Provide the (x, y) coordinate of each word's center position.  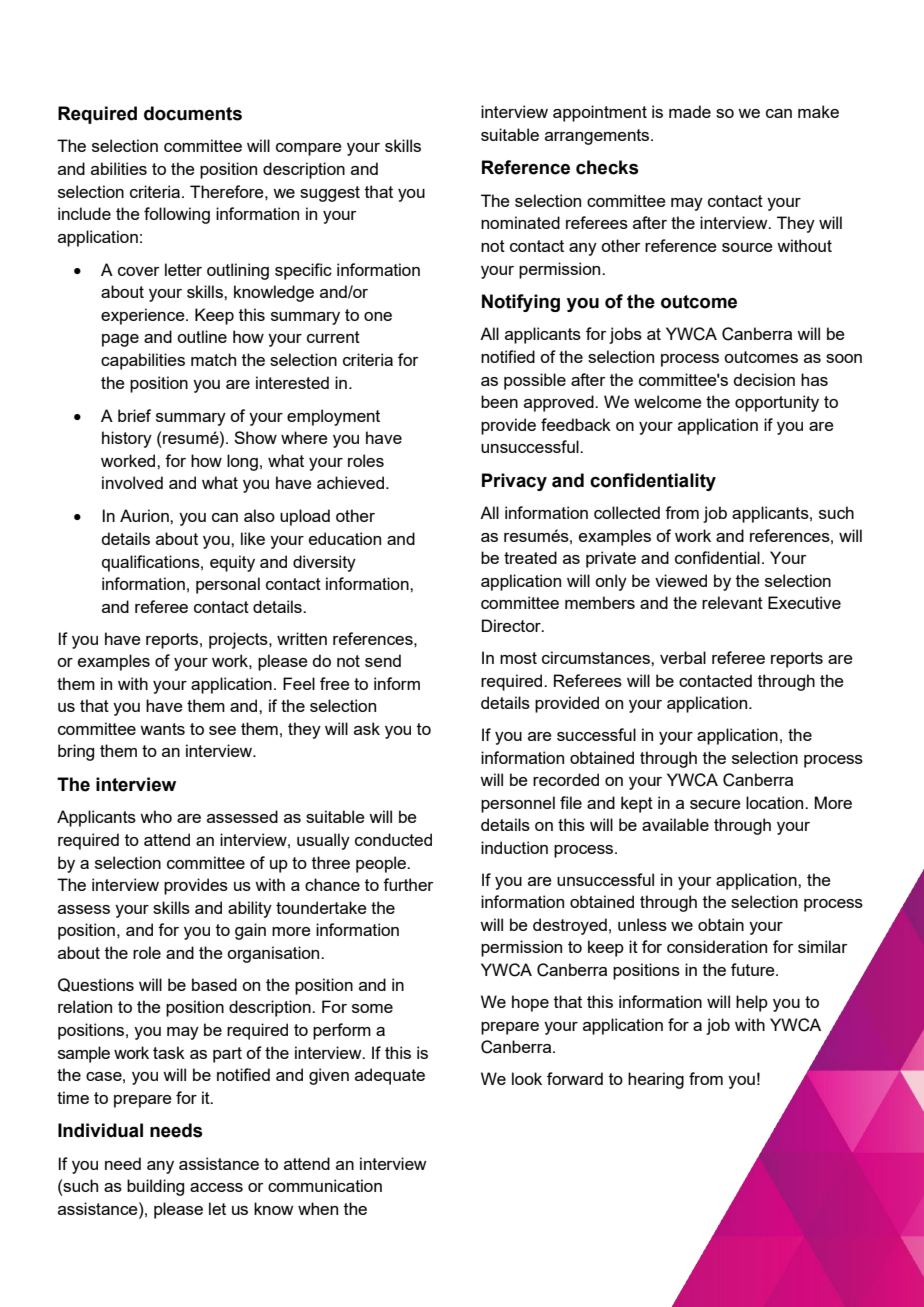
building (155, 1187)
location (776, 802)
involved (132, 482)
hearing (656, 1080)
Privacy (514, 482)
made (690, 111)
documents (193, 113)
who (156, 816)
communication (325, 1185)
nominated (520, 222)
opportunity (777, 403)
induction (514, 847)
